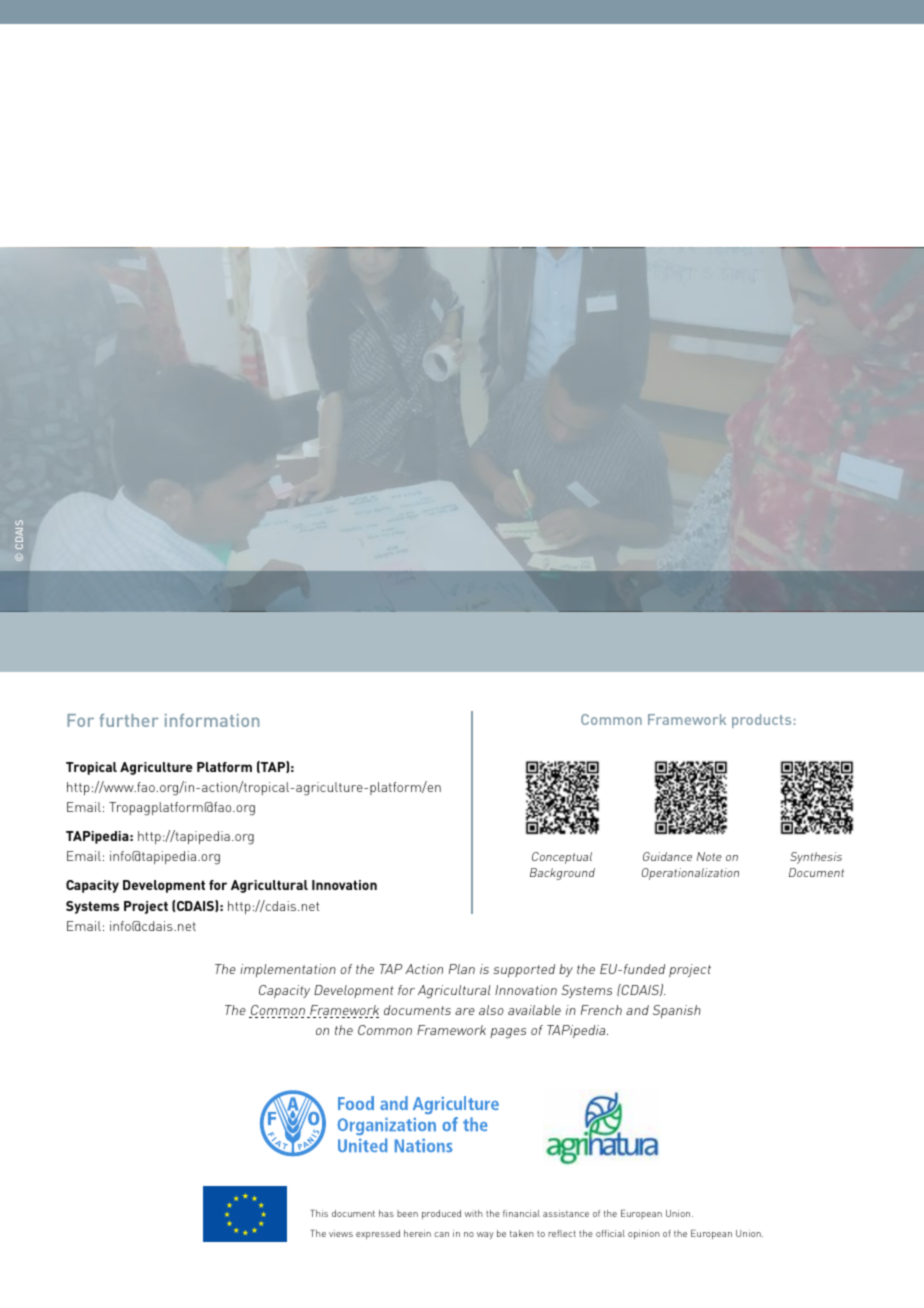 This screenshot has height=1308, width=924. What do you see at coordinates (474, 1213) in the screenshot?
I see `with` at bounding box center [474, 1213].
